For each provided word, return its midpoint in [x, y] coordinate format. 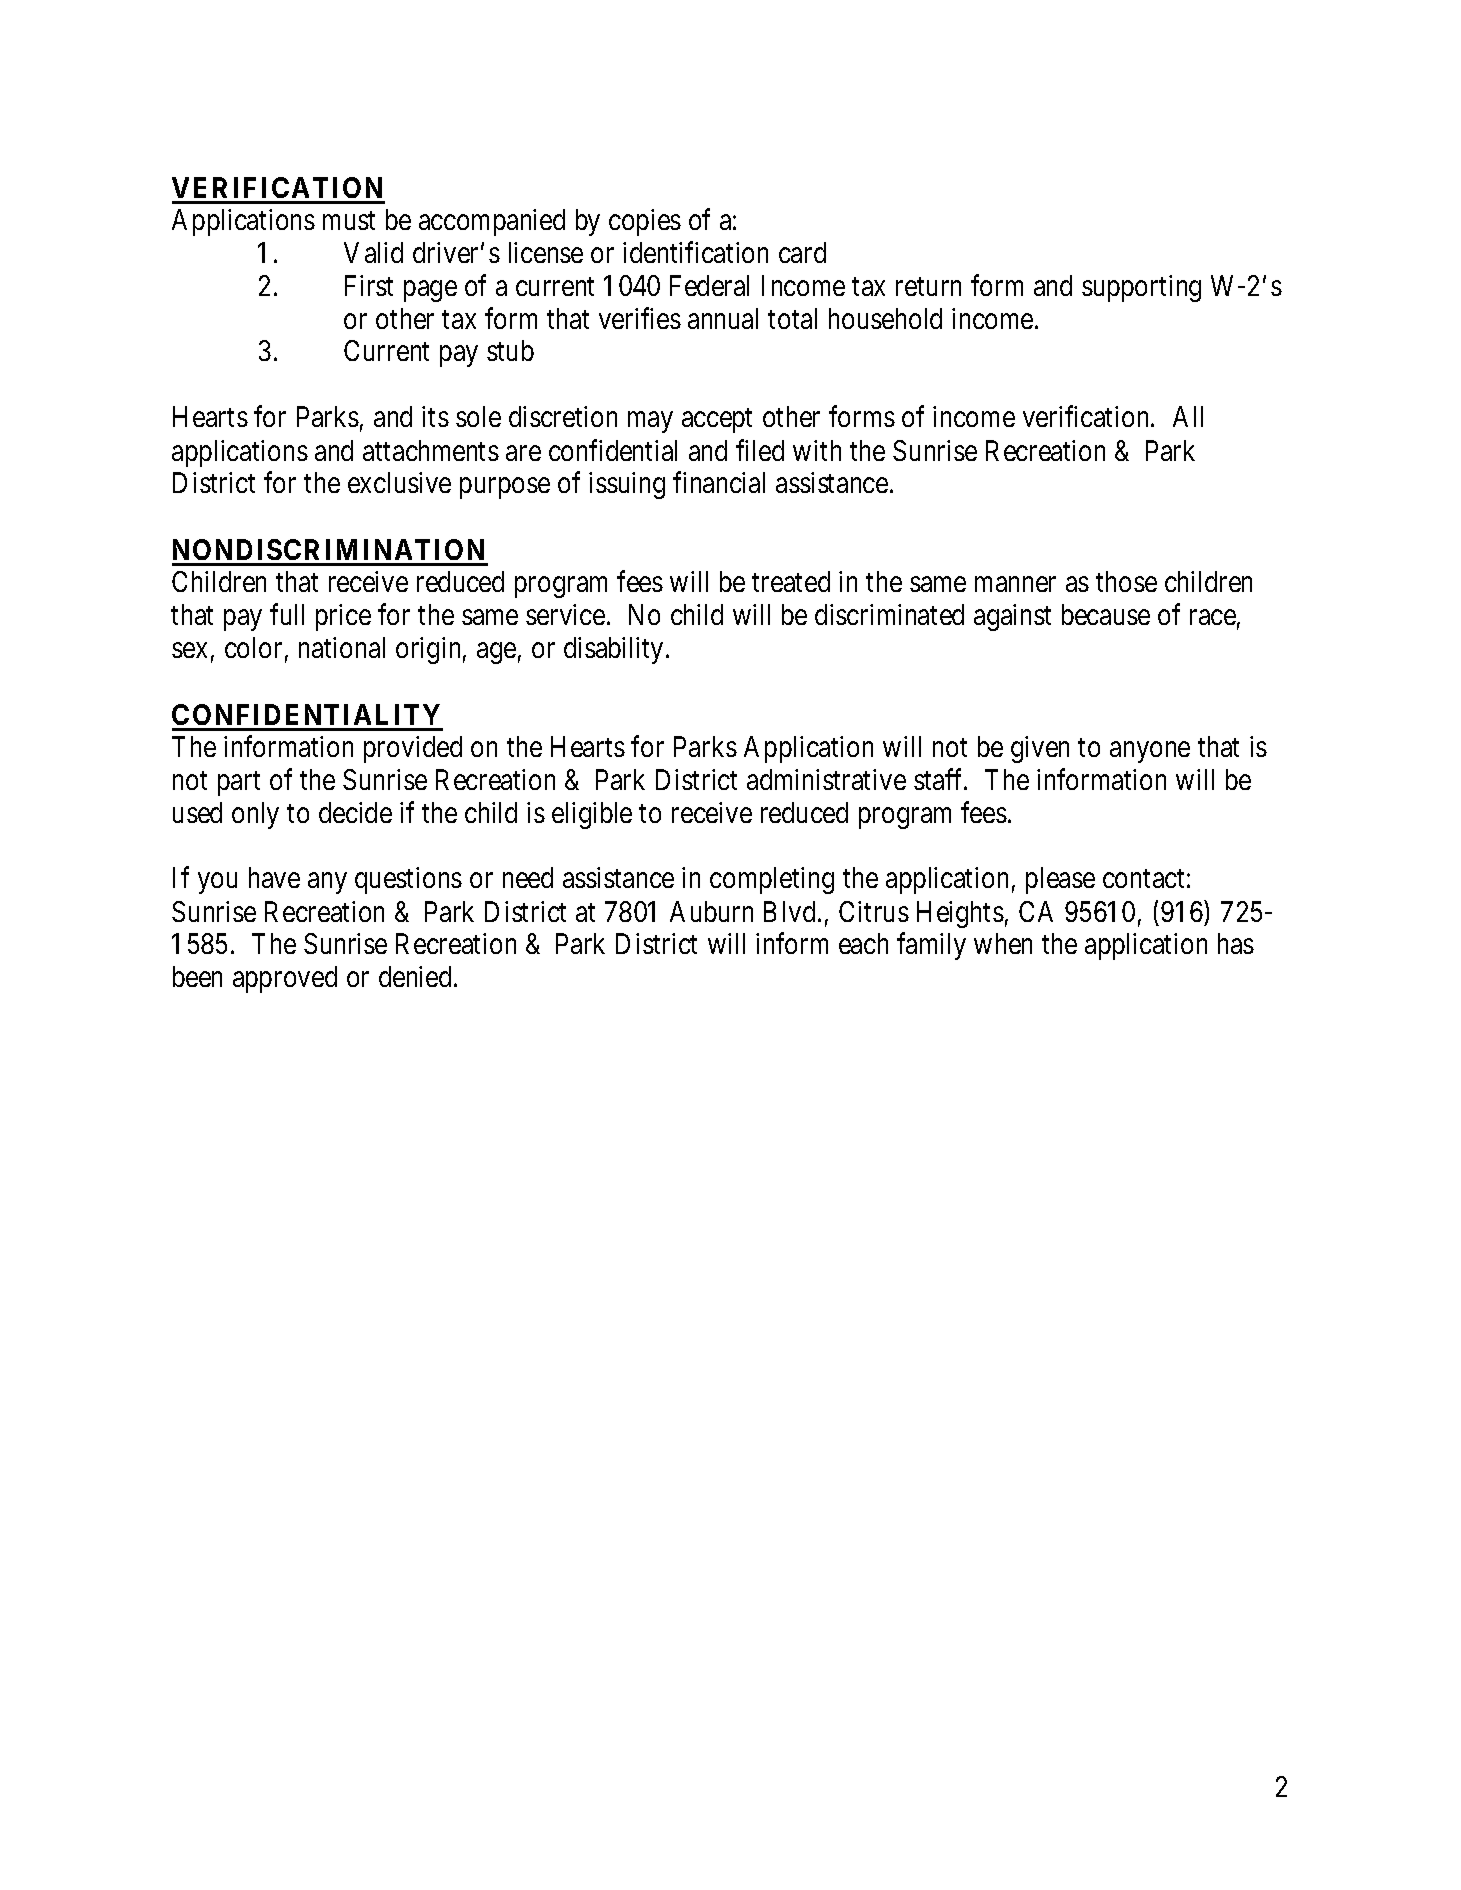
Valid [373, 252]
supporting [1141, 288]
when [1003, 943]
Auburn [711, 911]
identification [695, 252]
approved [285, 979]
